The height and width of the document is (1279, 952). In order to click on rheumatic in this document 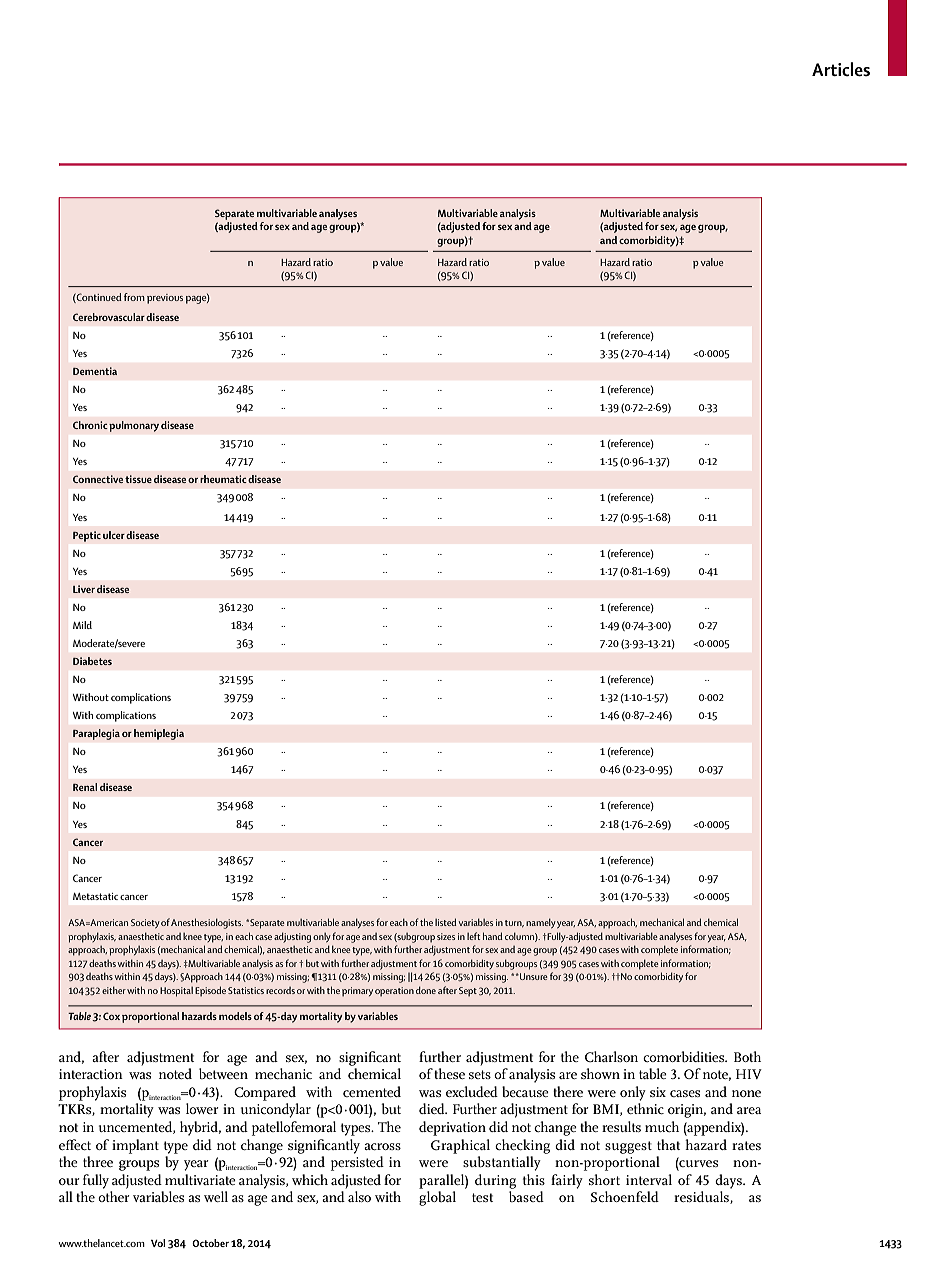, I will do `click(223, 479)`.
